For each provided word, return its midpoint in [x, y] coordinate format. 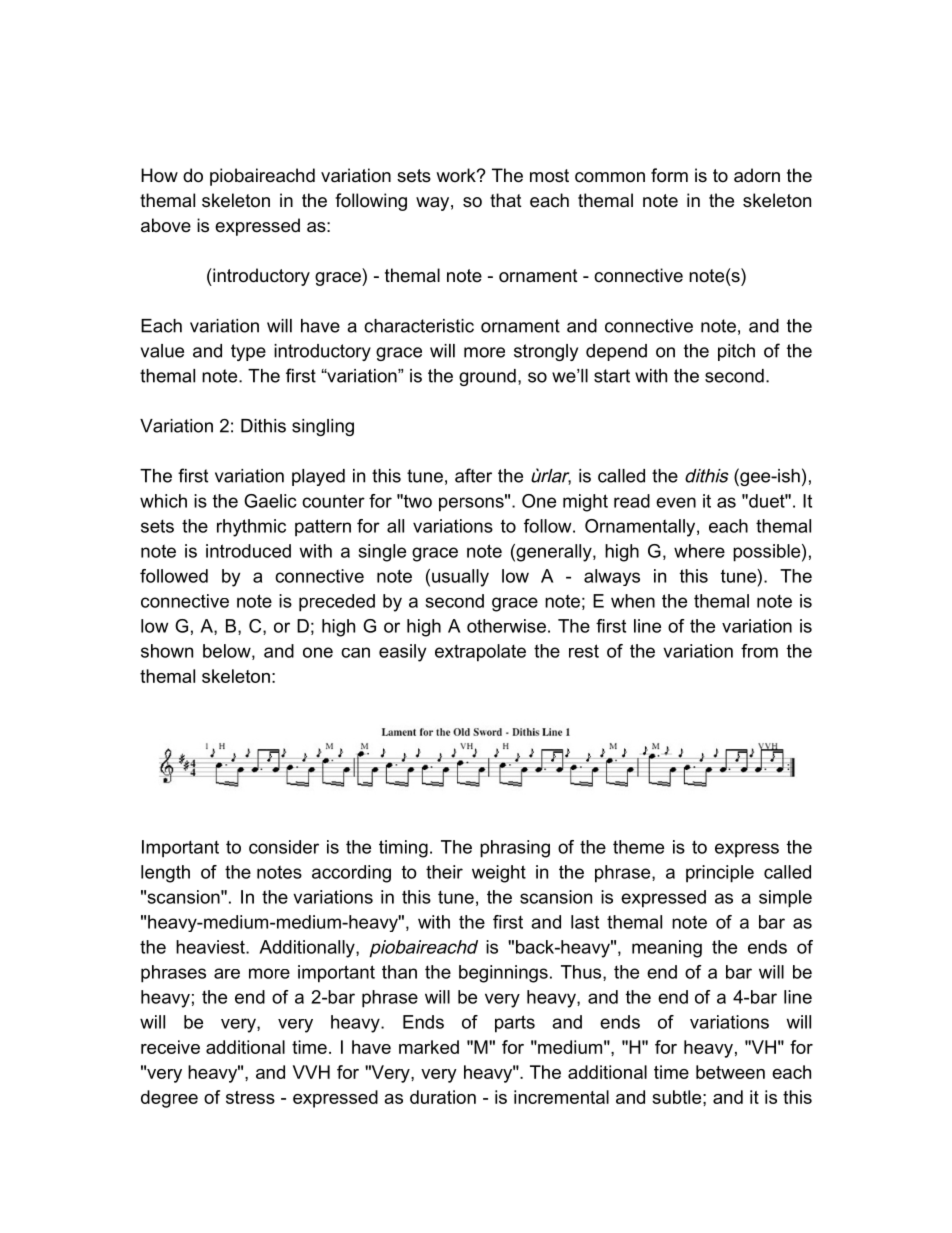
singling [323, 427]
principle [720, 874]
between [730, 1072]
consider [284, 847]
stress [250, 1097]
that [506, 200]
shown [167, 651]
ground [487, 377]
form [669, 175]
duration [443, 1097]
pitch [736, 352]
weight [499, 874]
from [759, 651]
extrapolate [480, 653]
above [166, 225]
